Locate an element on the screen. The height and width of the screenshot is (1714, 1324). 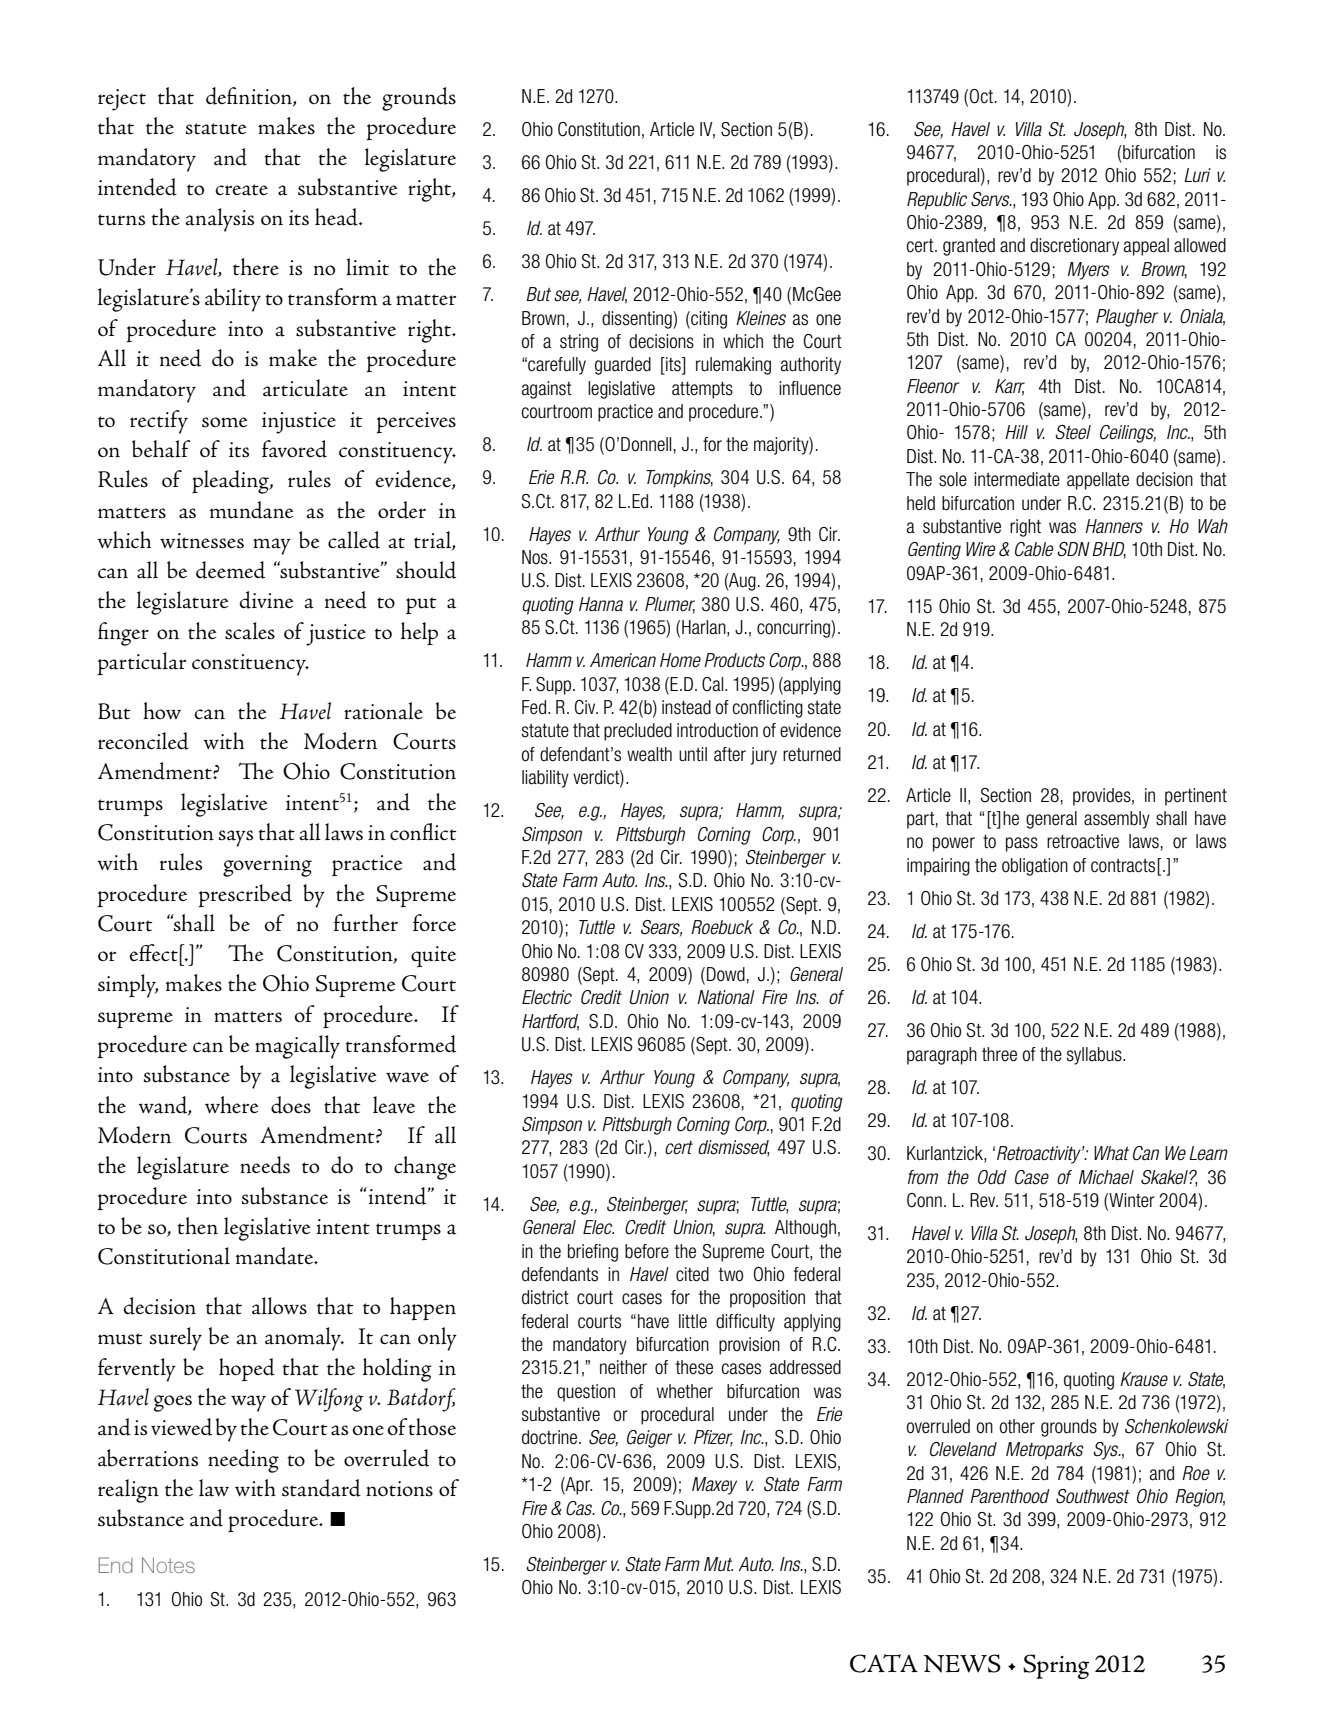
create is located at coordinates (241, 190).
